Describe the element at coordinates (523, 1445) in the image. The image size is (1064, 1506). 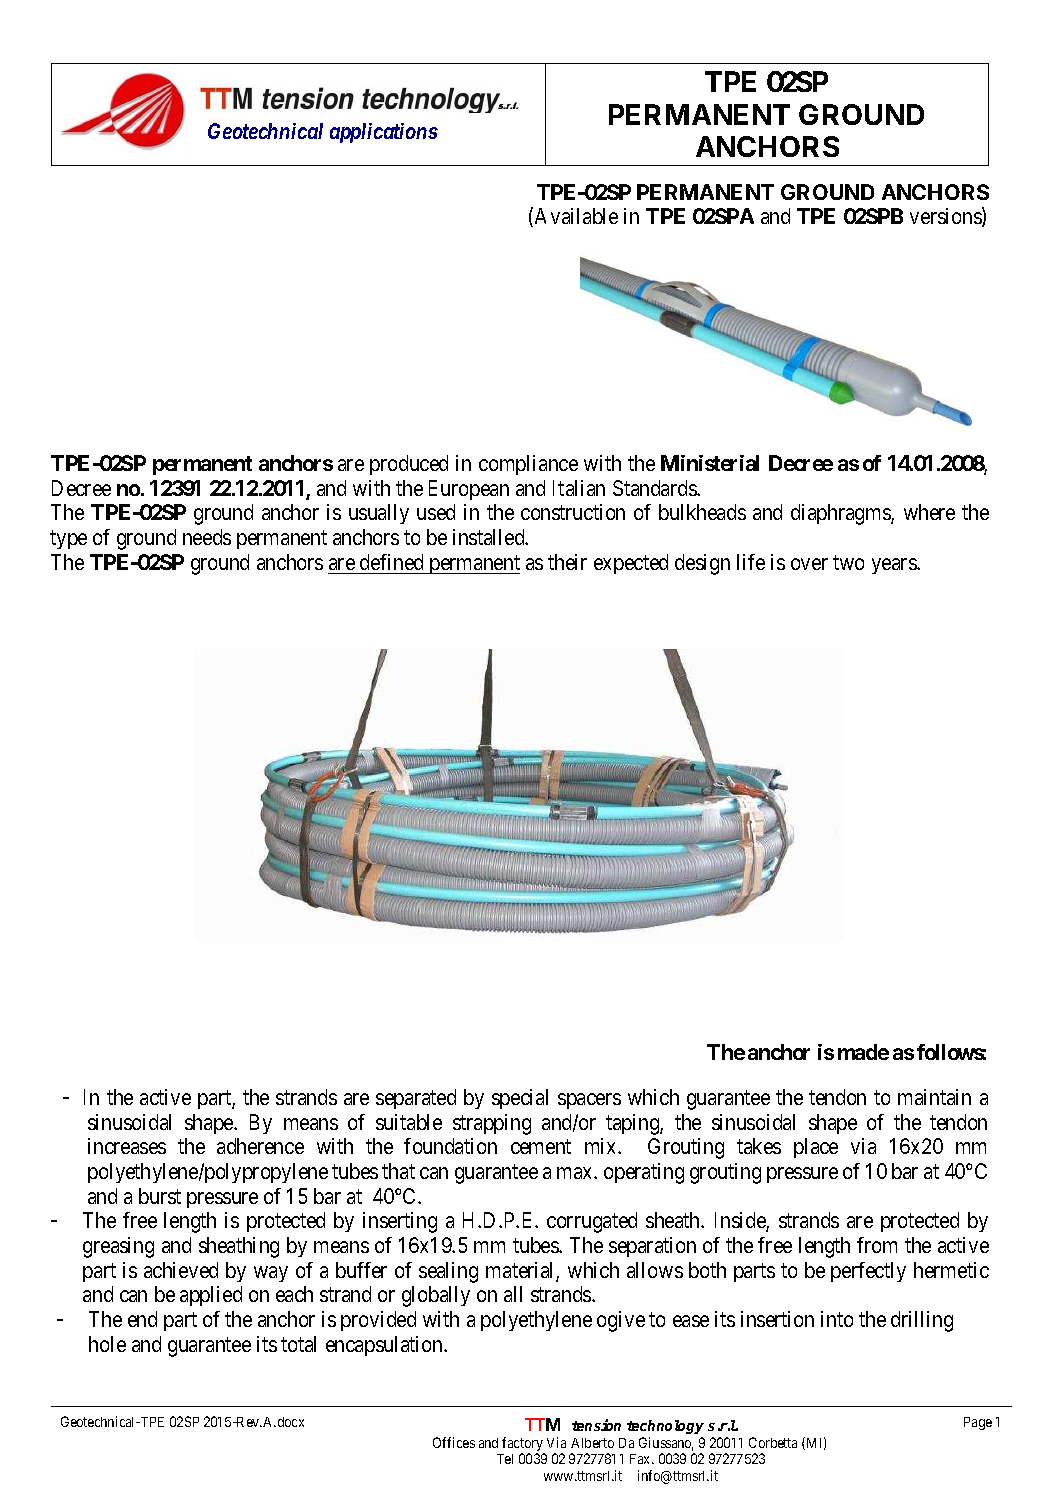
I see `factory` at that location.
